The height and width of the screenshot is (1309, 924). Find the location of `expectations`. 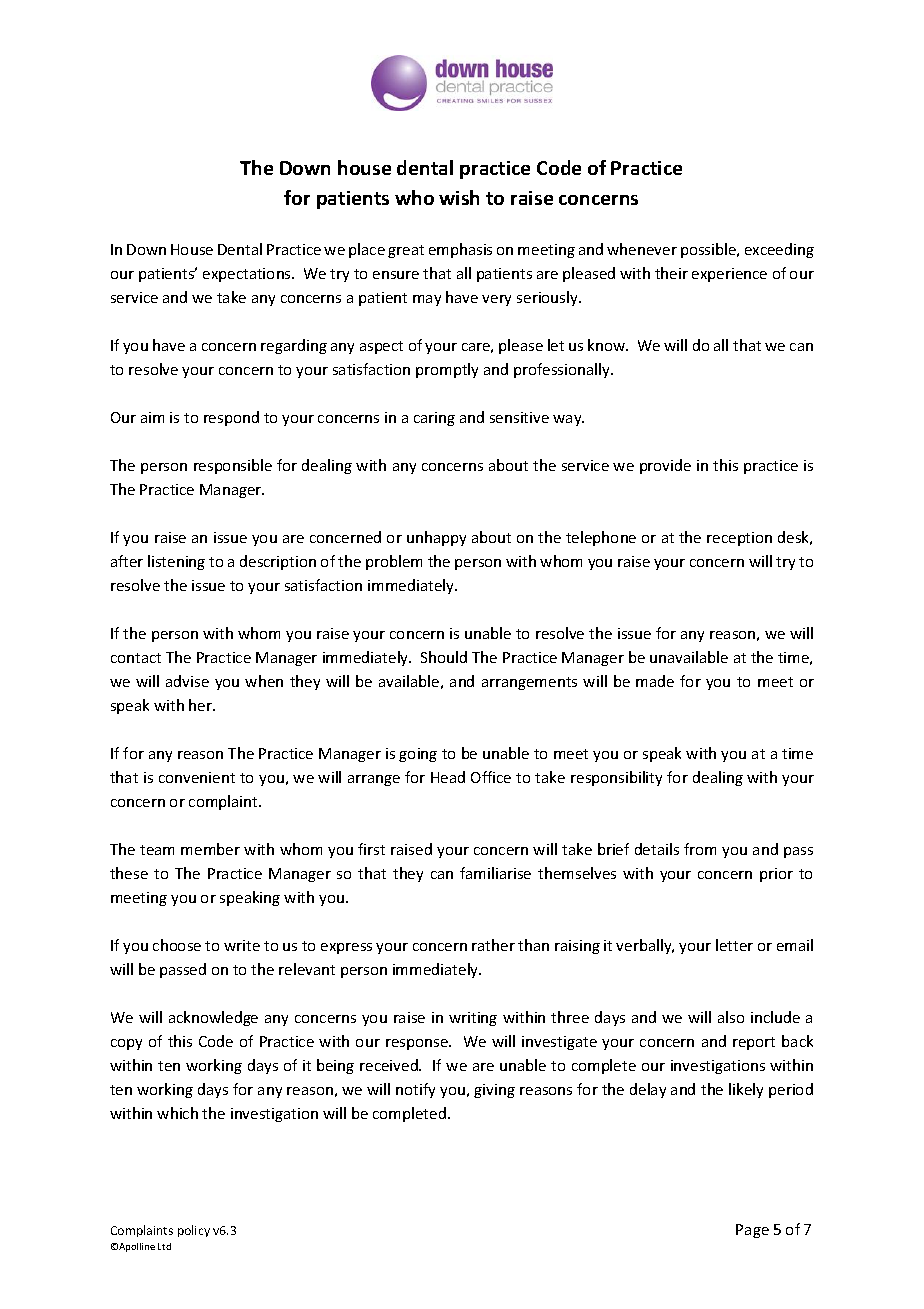

expectations is located at coordinates (248, 275).
